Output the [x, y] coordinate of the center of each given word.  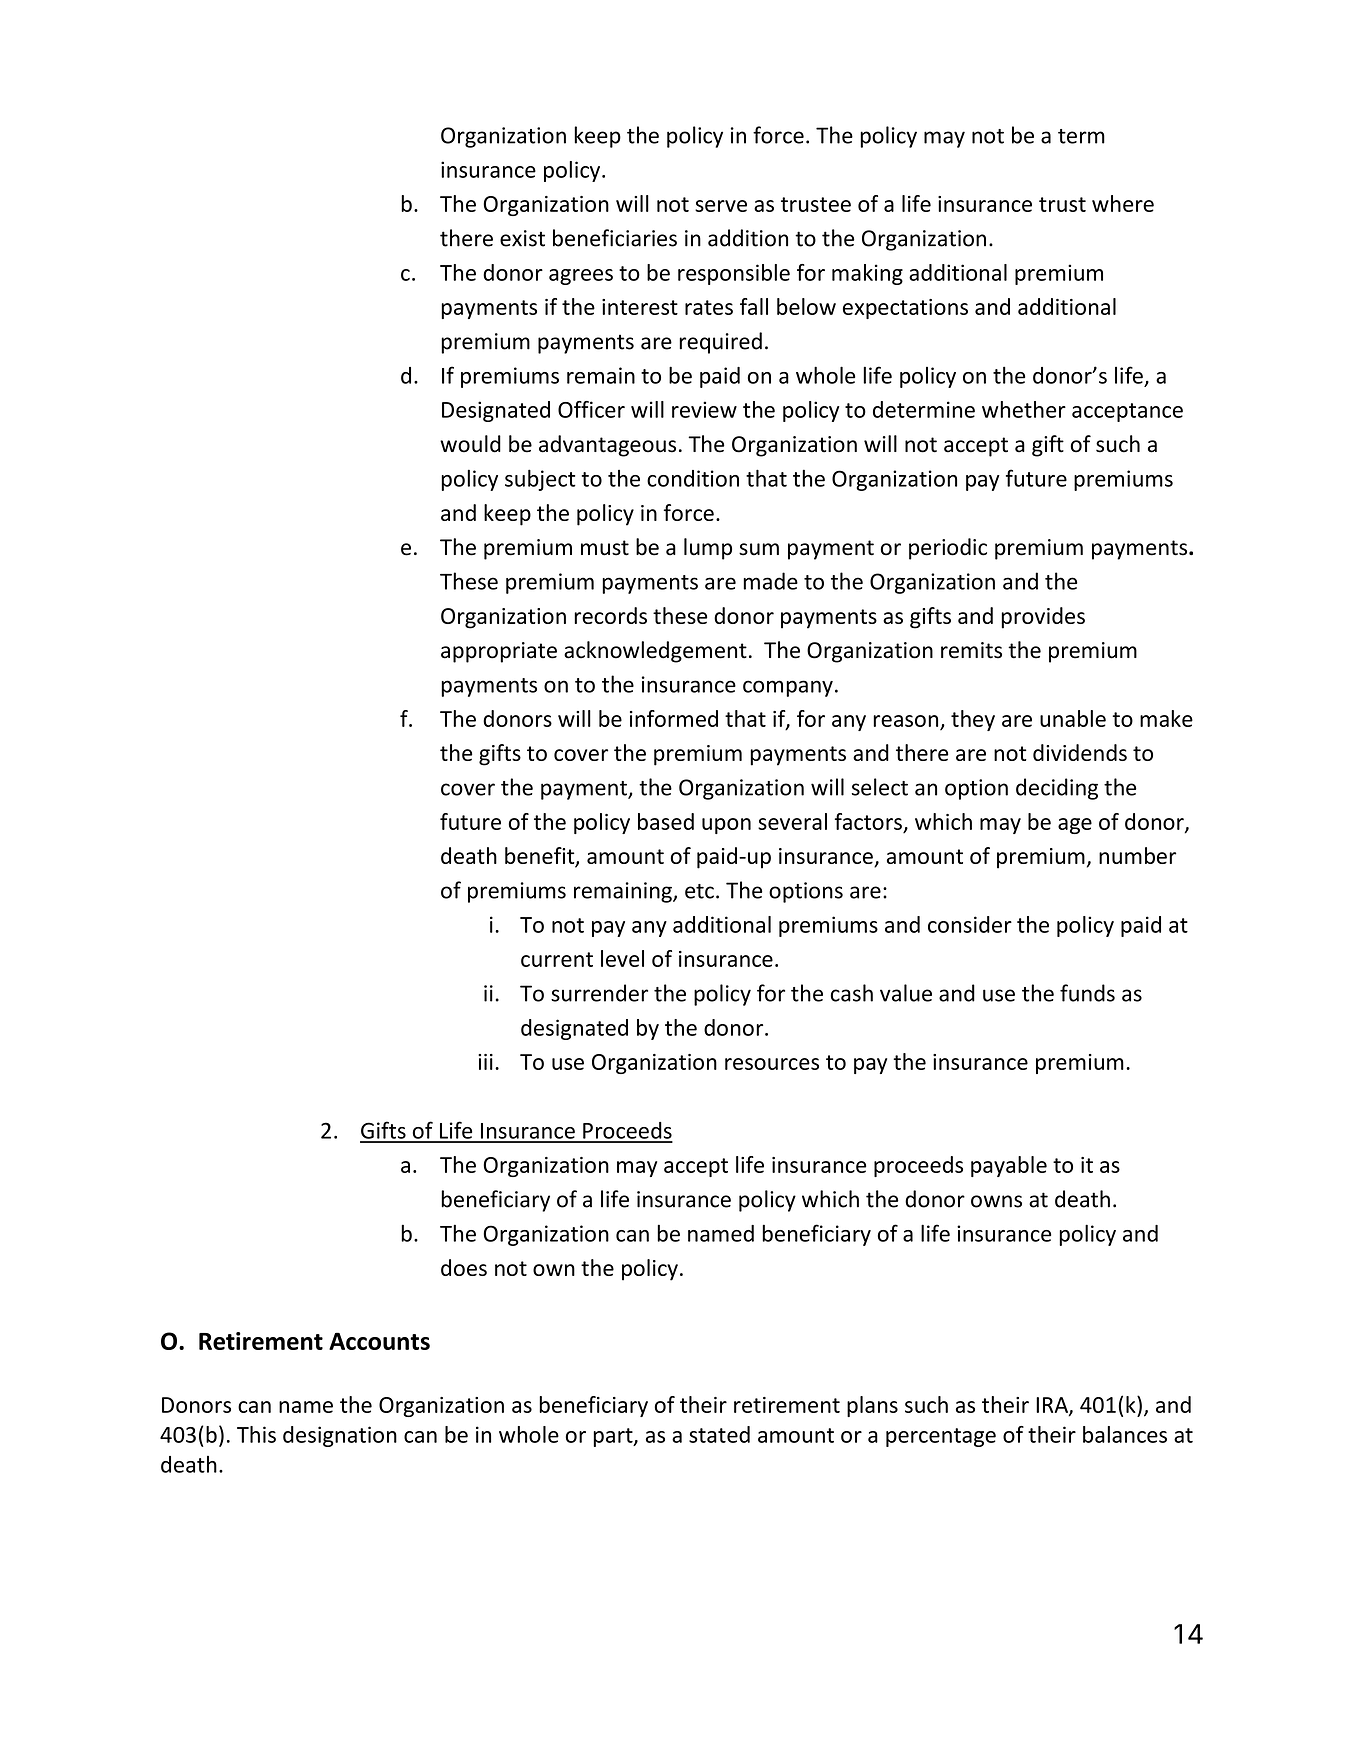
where [1123, 203]
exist [522, 238]
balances [1125, 1434]
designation [340, 1436]
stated [719, 1434]
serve [721, 206]
